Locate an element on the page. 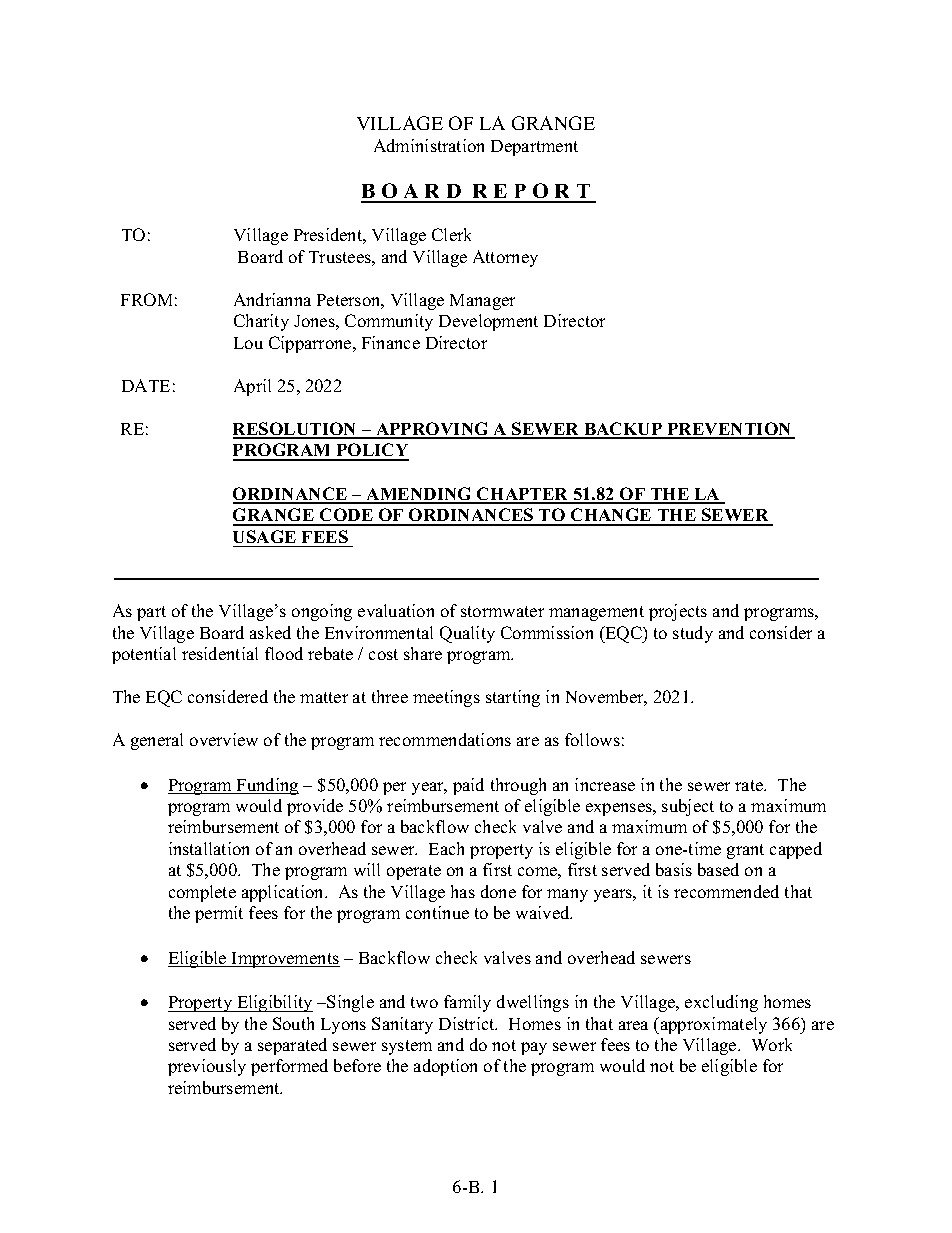 This document has width=952, height=1233. District is located at coordinates (468, 1023).
